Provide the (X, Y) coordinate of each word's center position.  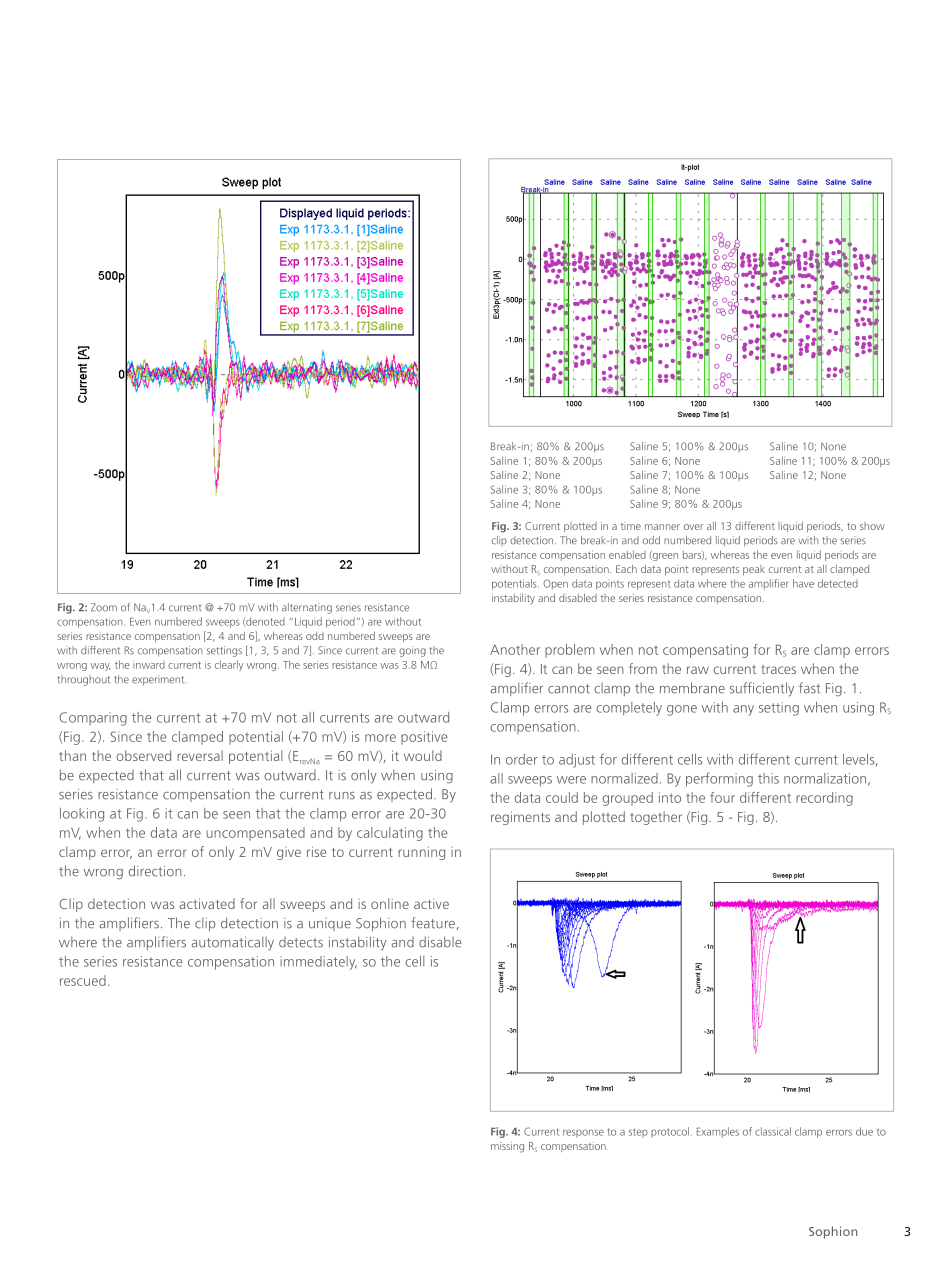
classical (773, 1131)
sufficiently (762, 689)
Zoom (104, 607)
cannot (569, 689)
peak (754, 570)
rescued (83, 980)
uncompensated (255, 834)
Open (555, 584)
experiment (159, 680)
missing (507, 1147)
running (421, 853)
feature (433, 923)
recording (824, 799)
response (583, 1134)
